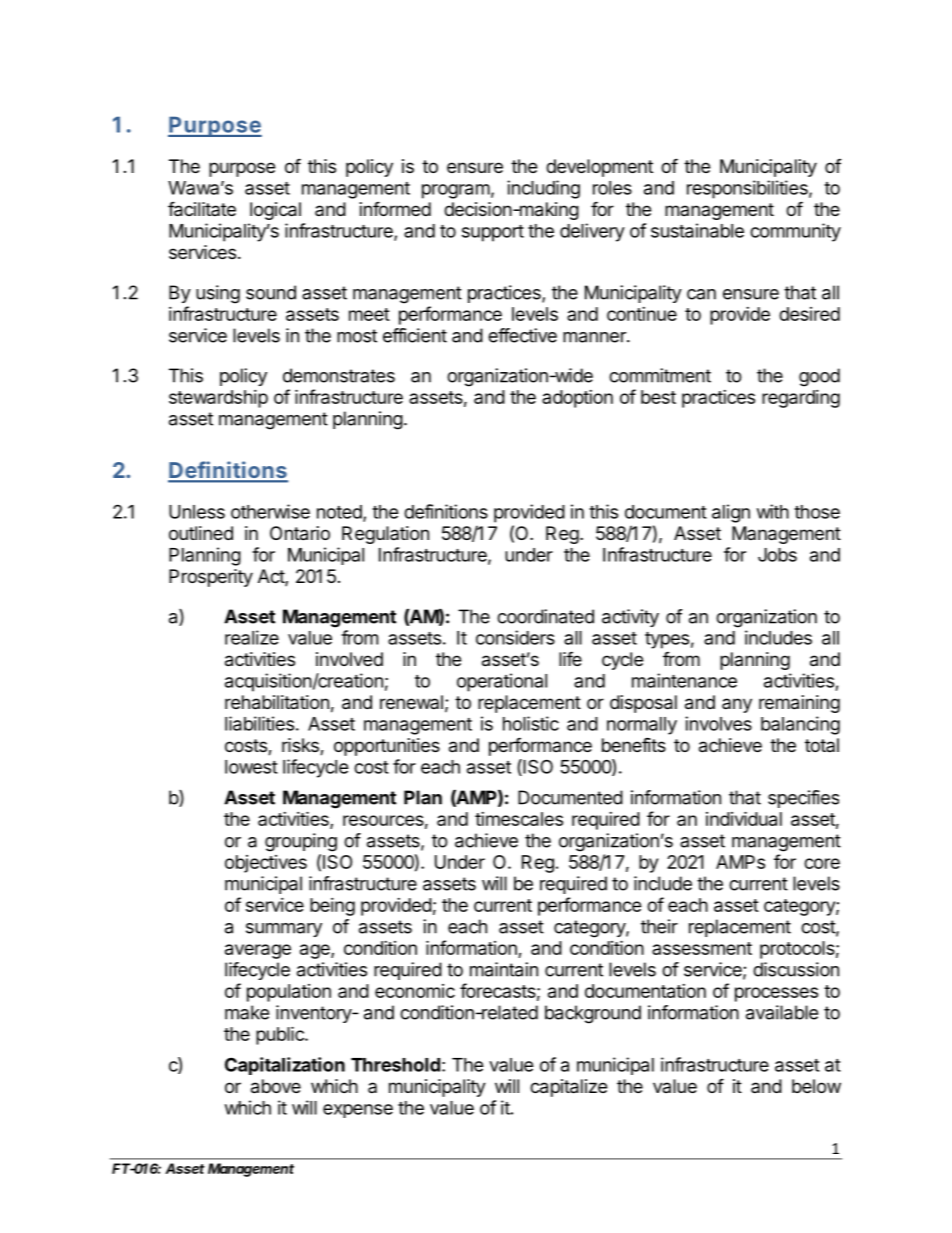 The height and width of the screenshot is (1233, 952). I want to click on objectives, so click(266, 864).
